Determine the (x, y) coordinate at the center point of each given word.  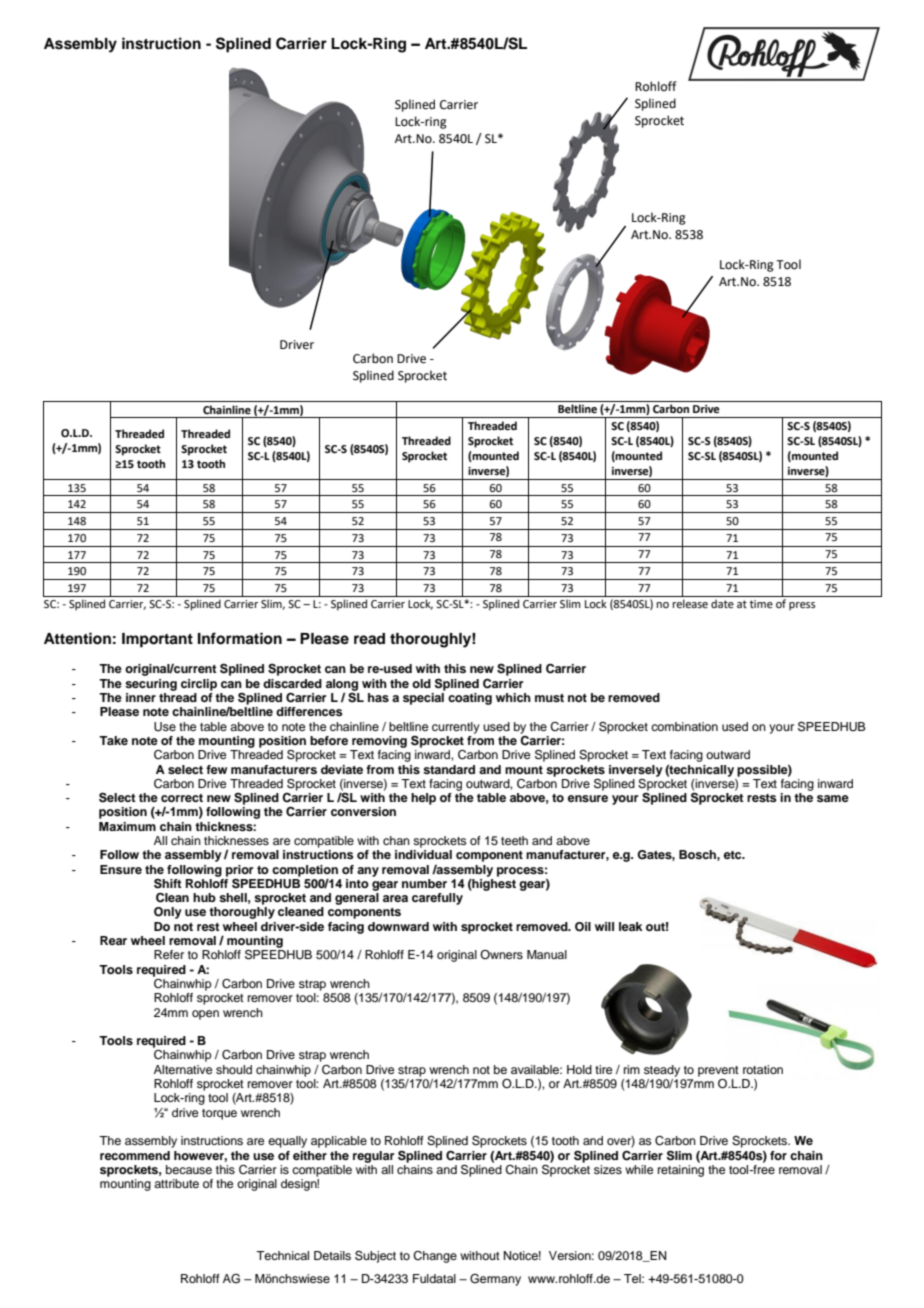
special (424, 697)
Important (157, 640)
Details (332, 1255)
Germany (495, 1280)
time (761, 604)
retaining (681, 1169)
